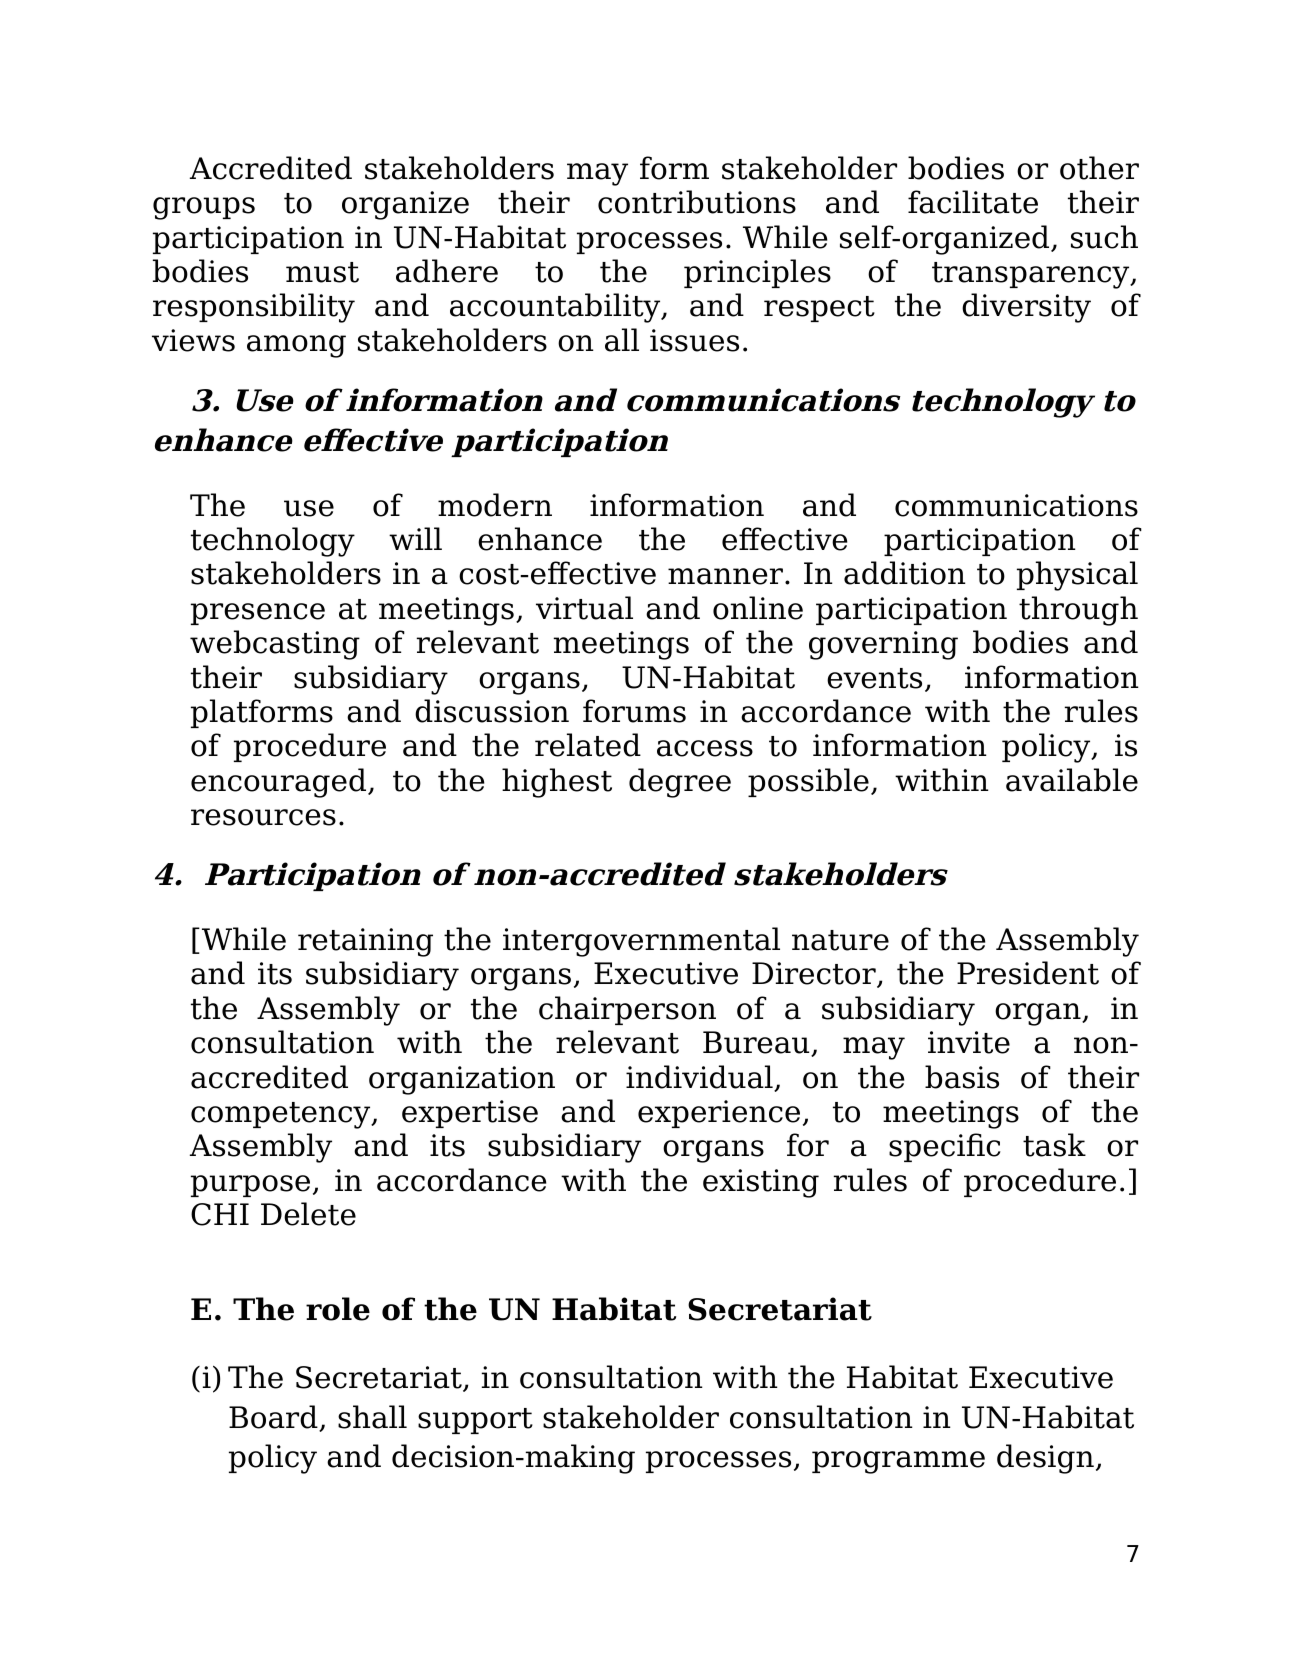 The height and width of the screenshot is (1671, 1292). I want to click on retaining, so click(365, 942).
